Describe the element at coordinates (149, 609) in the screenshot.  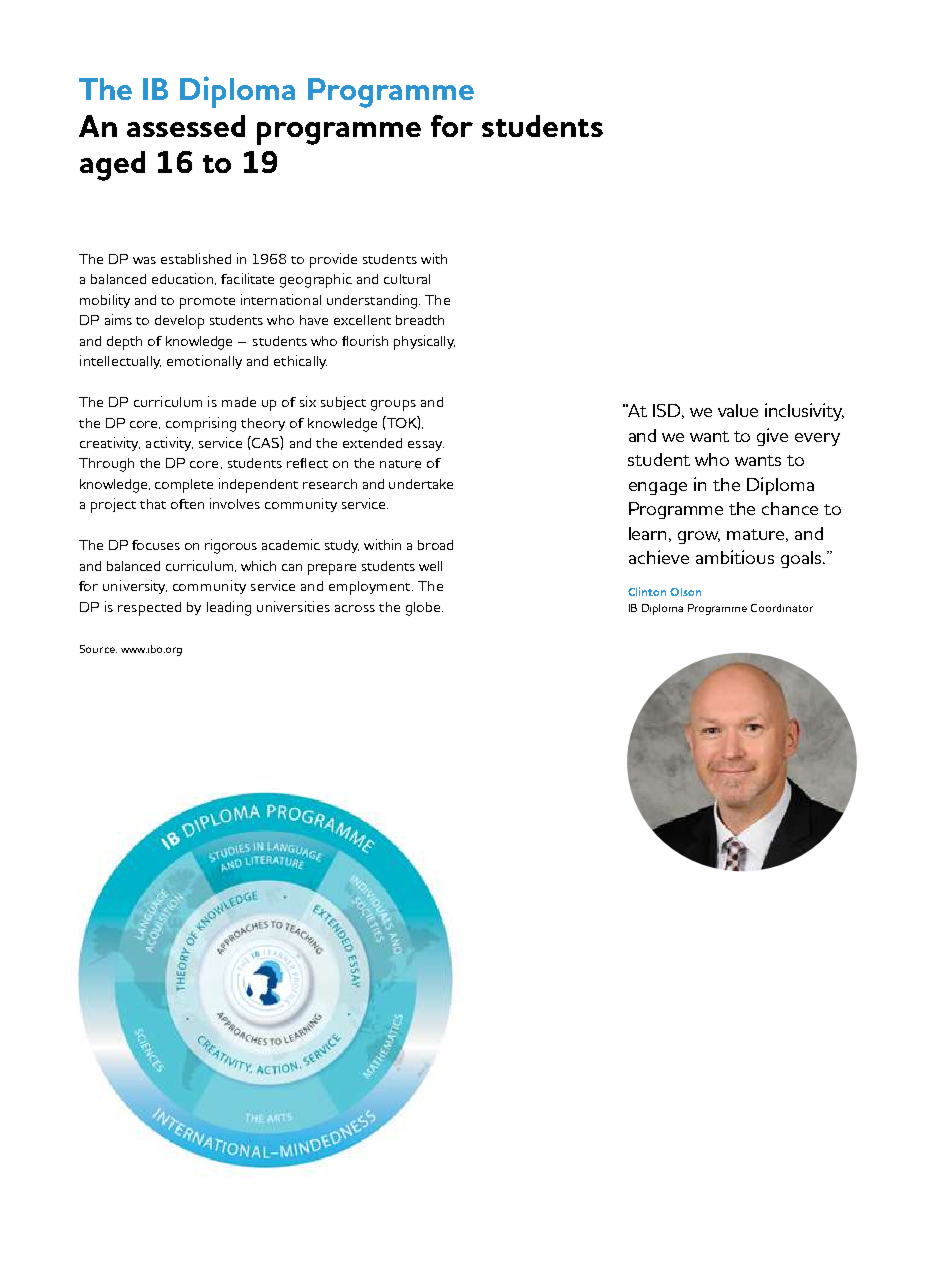
I see `respected` at that location.
